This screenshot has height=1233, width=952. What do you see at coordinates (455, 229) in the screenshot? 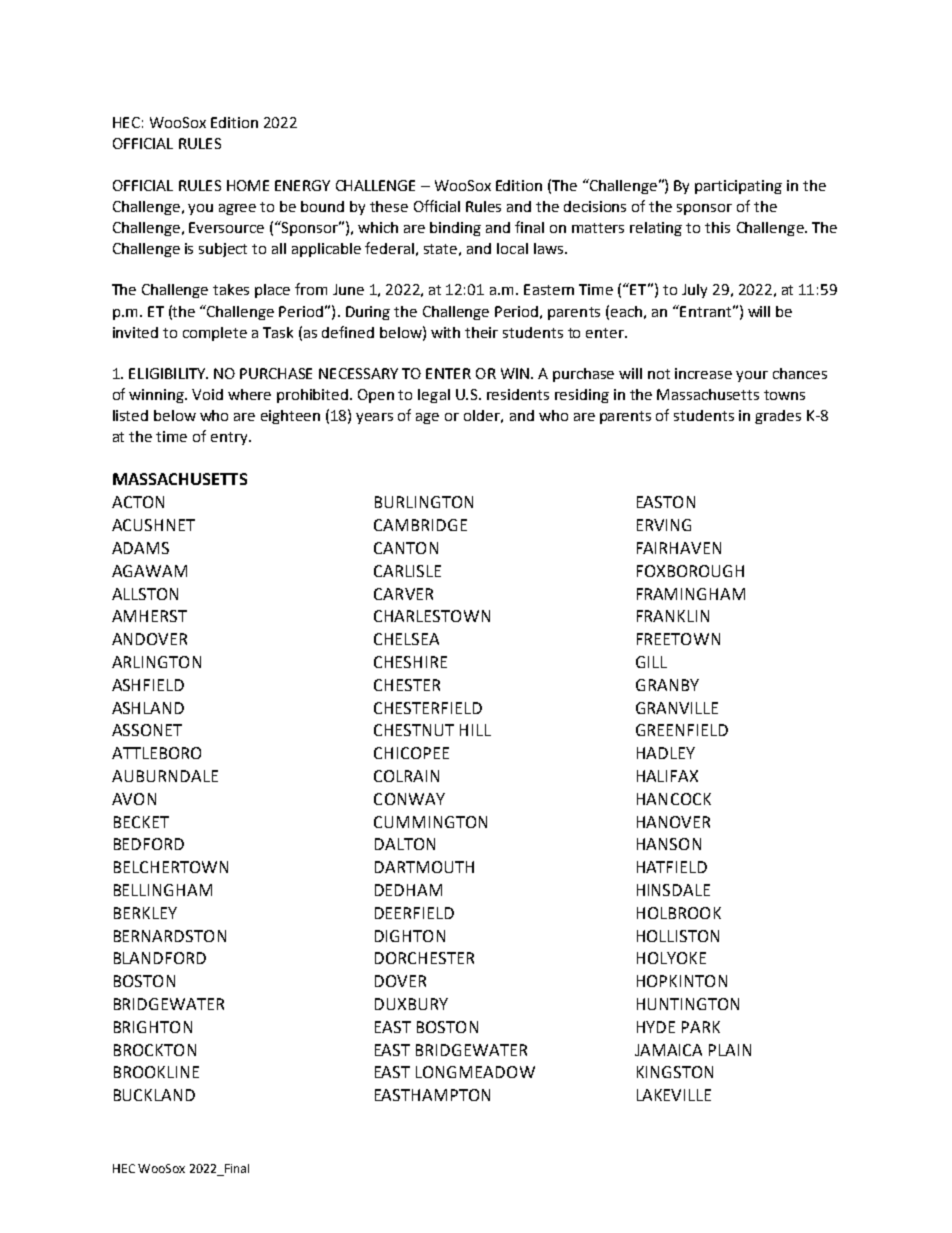
I see `binding` at bounding box center [455, 229].
